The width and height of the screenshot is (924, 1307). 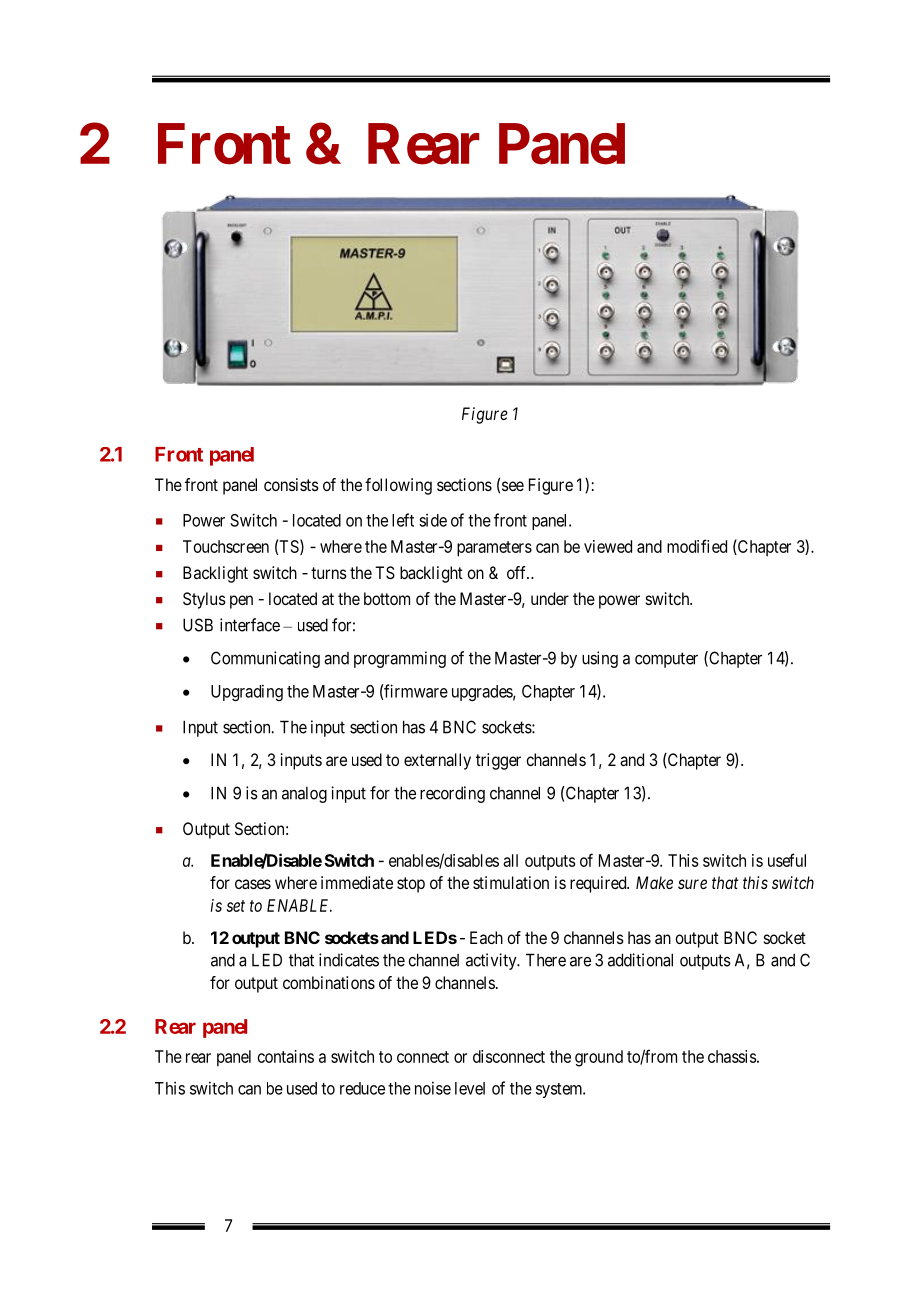 What do you see at coordinates (697, 546) in the screenshot?
I see `modified` at bounding box center [697, 546].
